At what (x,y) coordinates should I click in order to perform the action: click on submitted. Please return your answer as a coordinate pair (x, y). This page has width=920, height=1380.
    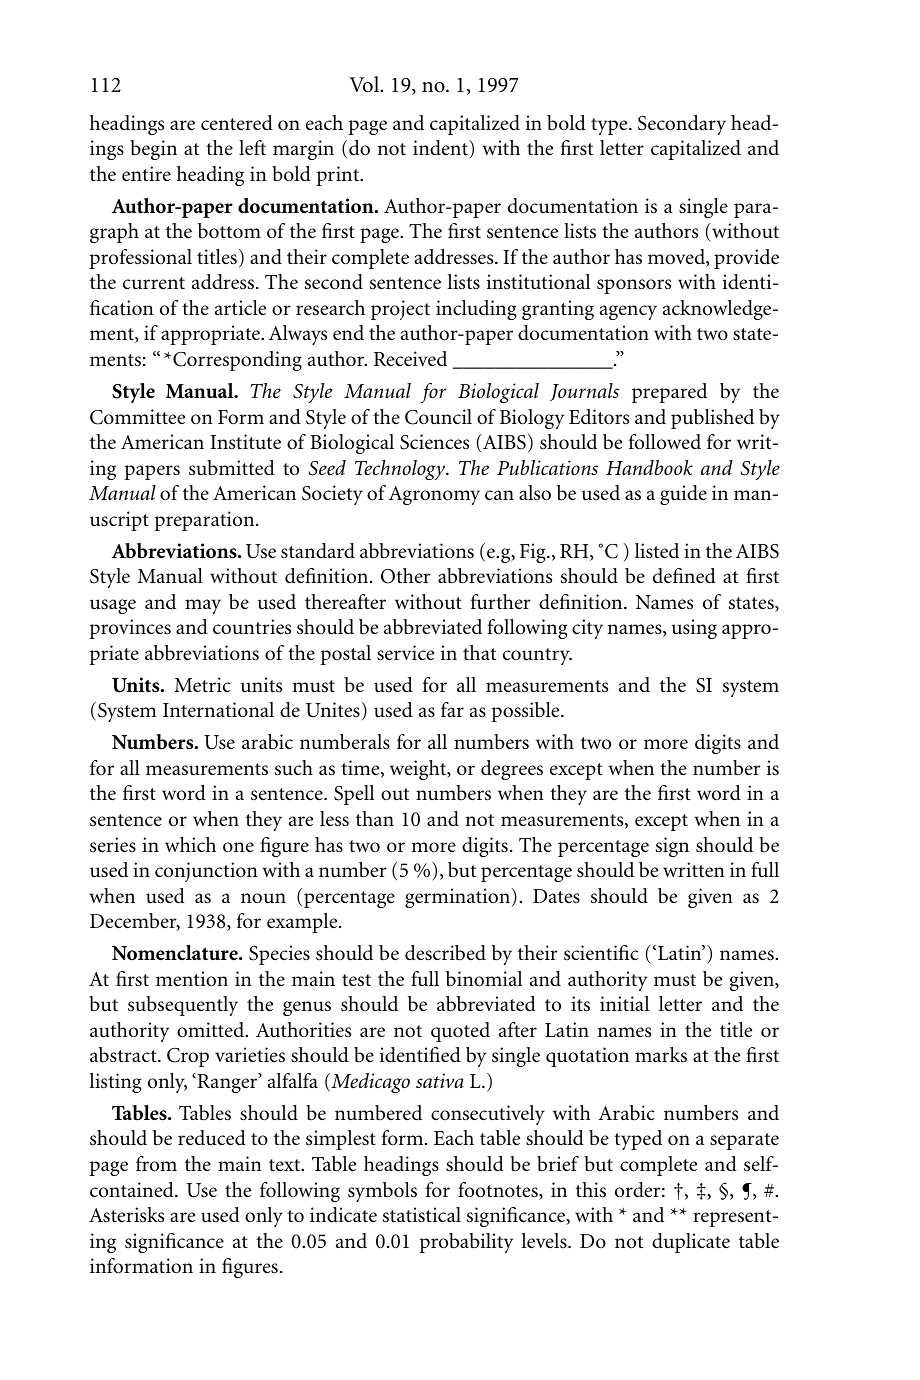
    Looking at the image, I should click on (232, 468).
